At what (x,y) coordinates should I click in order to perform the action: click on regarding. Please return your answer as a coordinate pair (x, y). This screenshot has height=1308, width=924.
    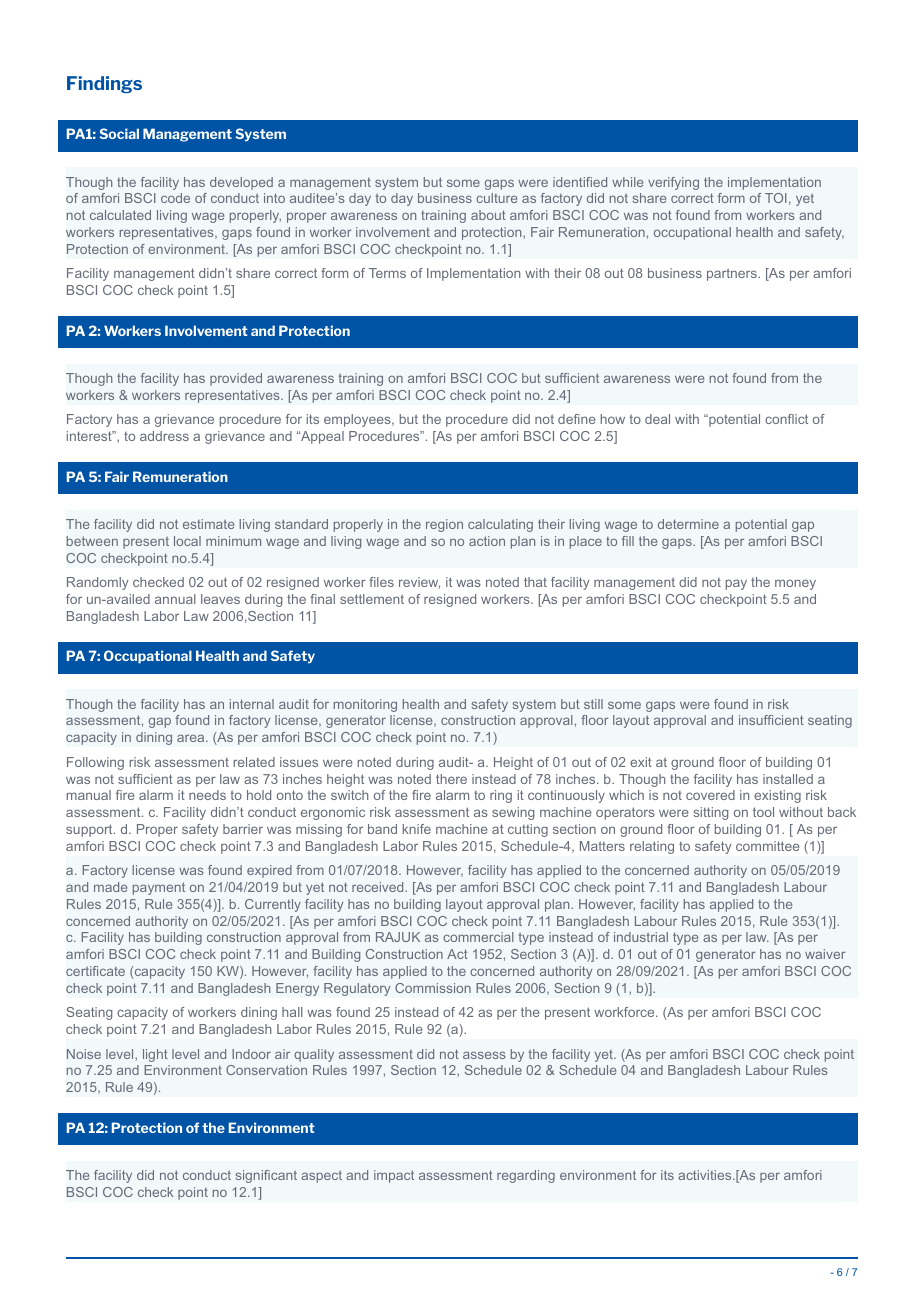
    Looking at the image, I should click on (526, 1176).
